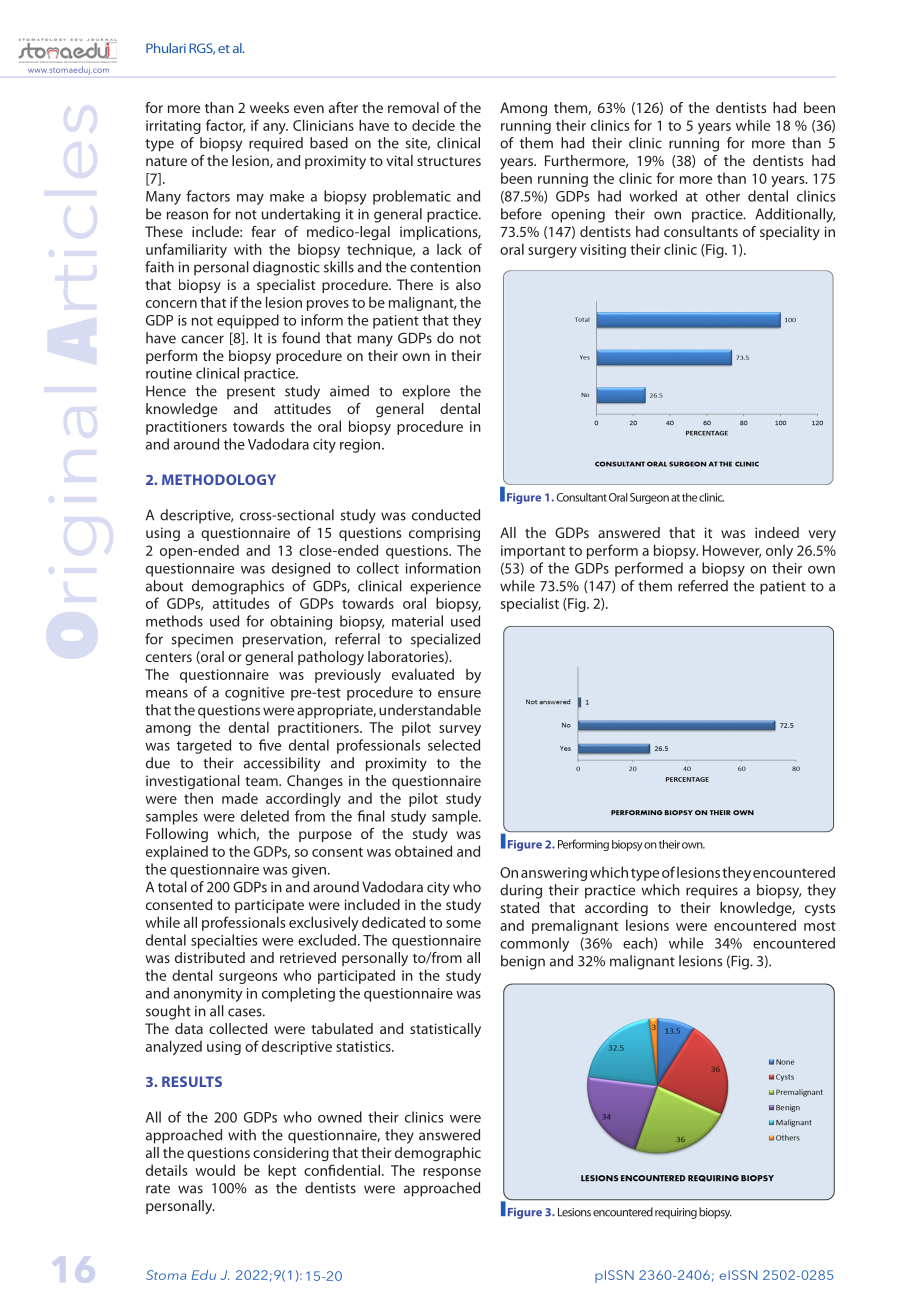  I want to click on response, so click(452, 1173).
